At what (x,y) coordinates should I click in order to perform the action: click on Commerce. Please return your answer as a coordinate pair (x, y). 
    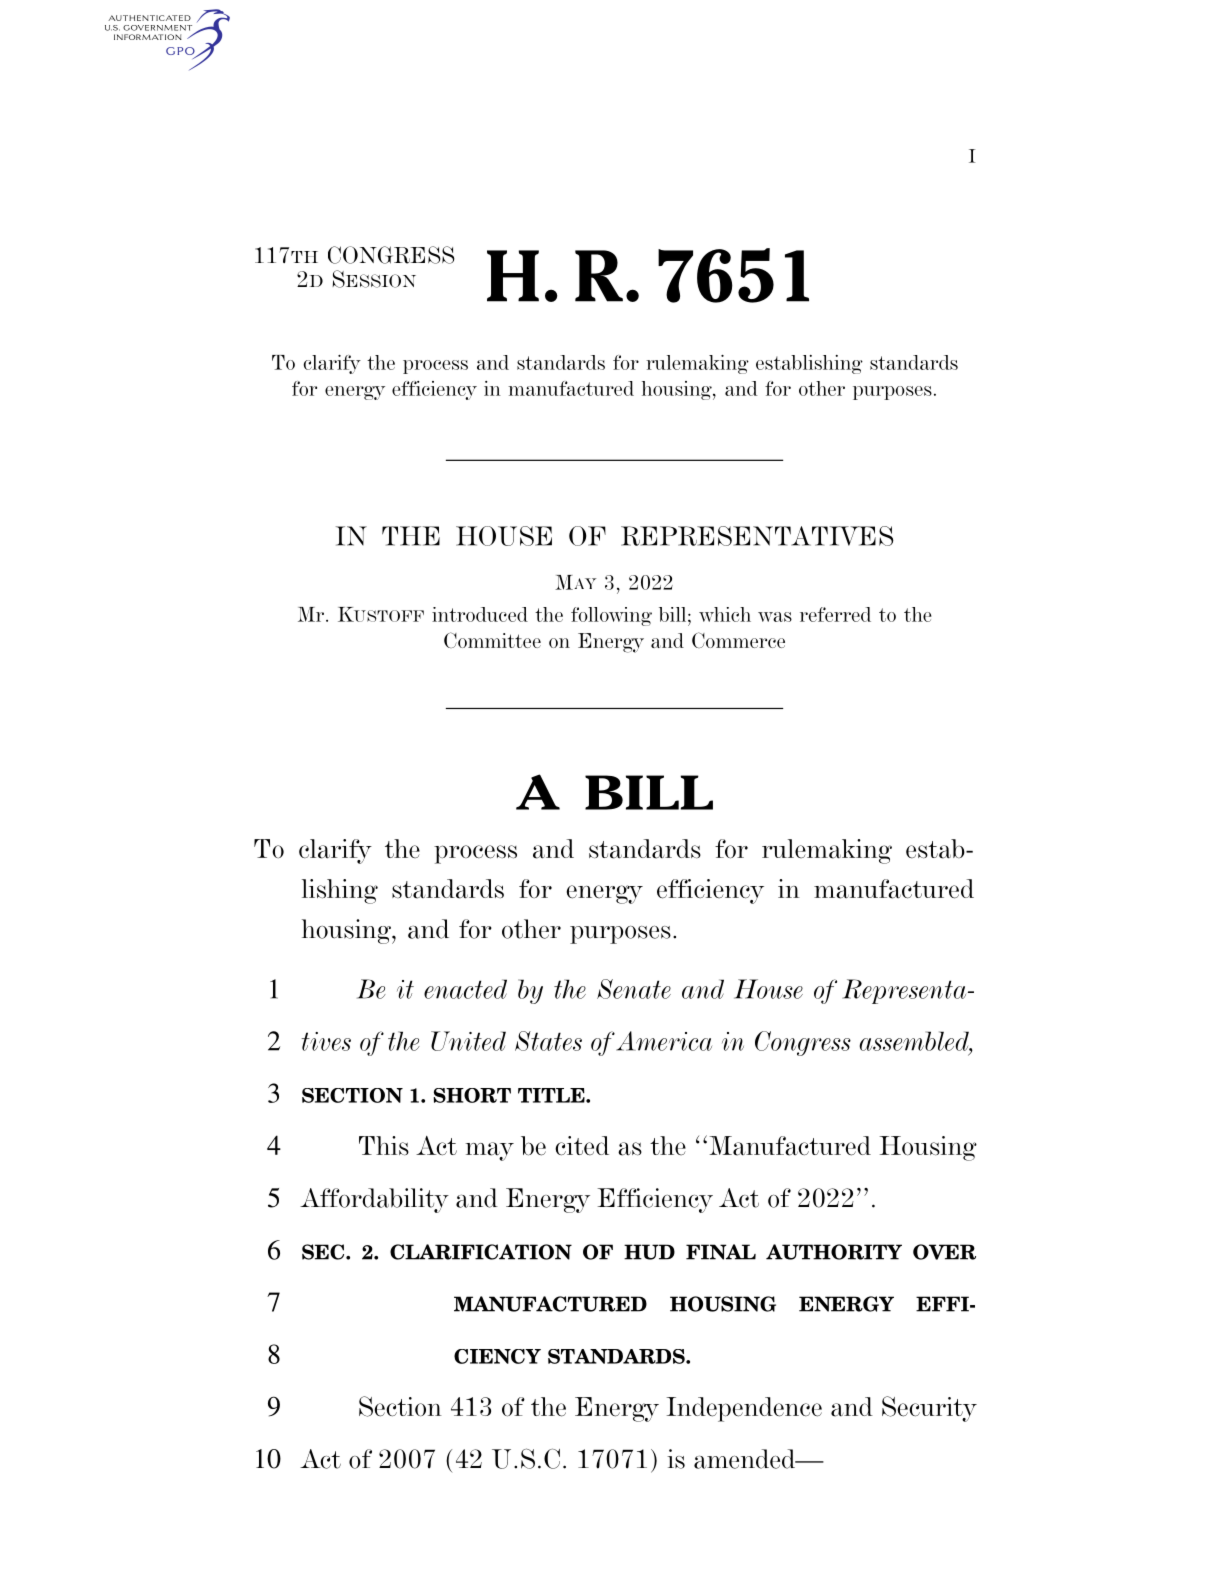
    Looking at the image, I should click on (738, 640).
